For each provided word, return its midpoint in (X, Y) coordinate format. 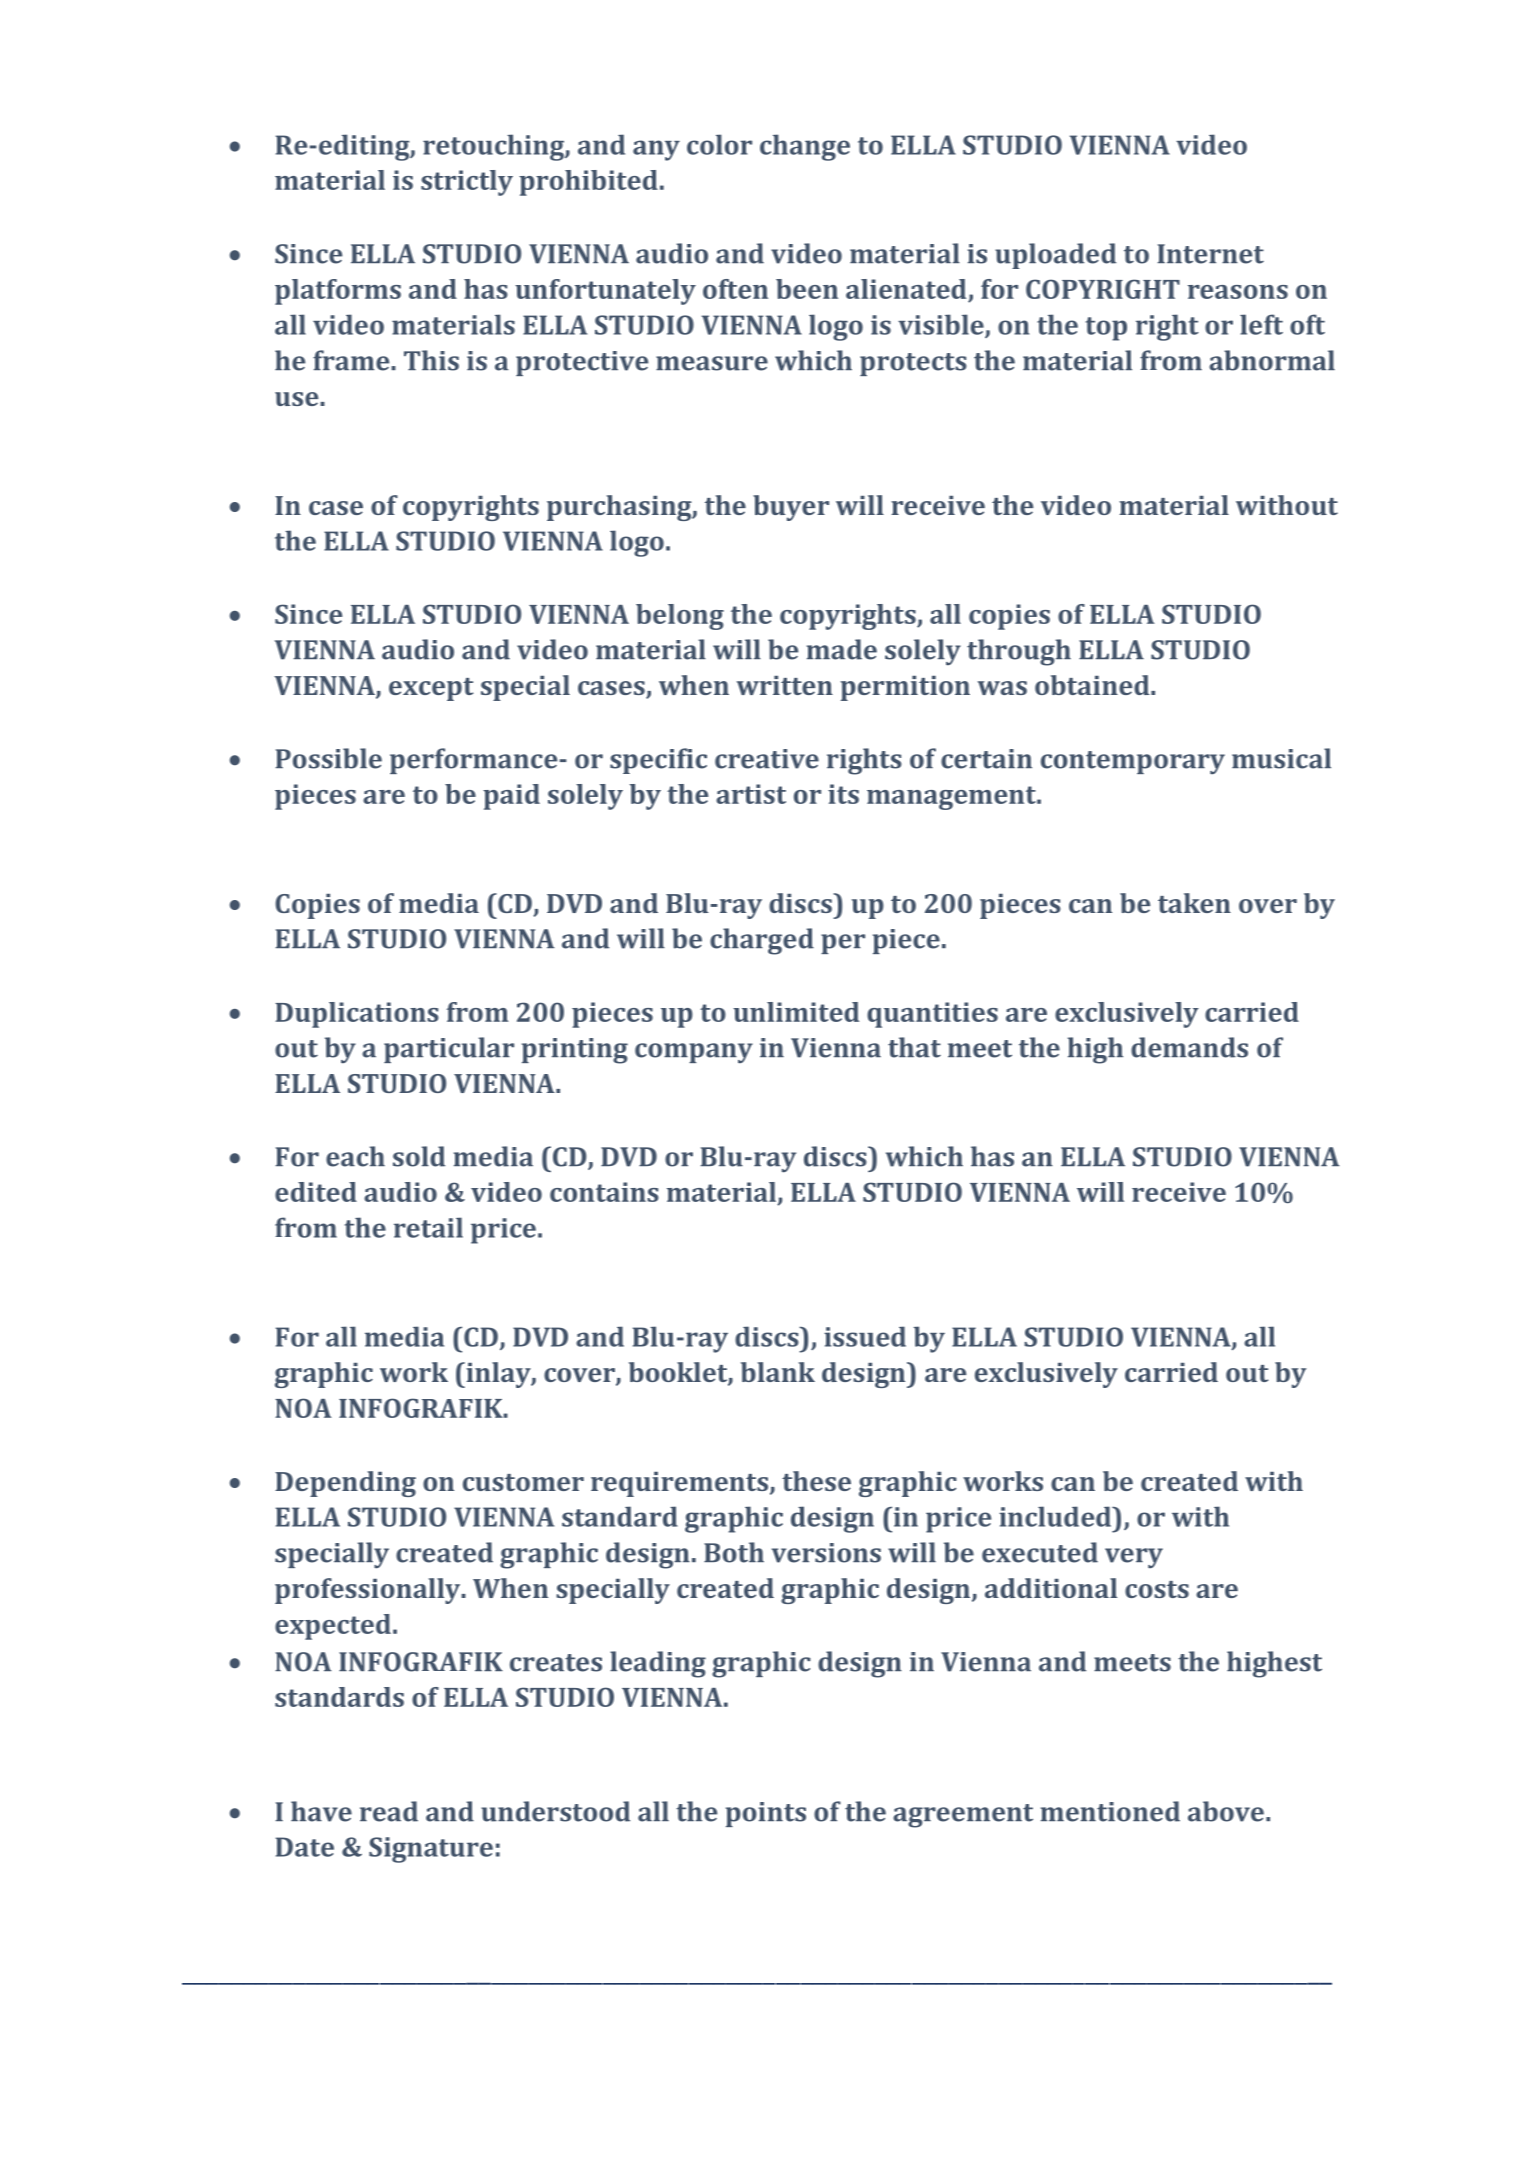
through (1019, 652)
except (431, 689)
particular (449, 1050)
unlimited (796, 1012)
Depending (345, 1484)
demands (1189, 1047)
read (389, 1811)
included (1056, 1516)
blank (778, 1372)
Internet (1210, 254)
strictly (467, 183)
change (805, 147)
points (766, 1814)
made (842, 649)
